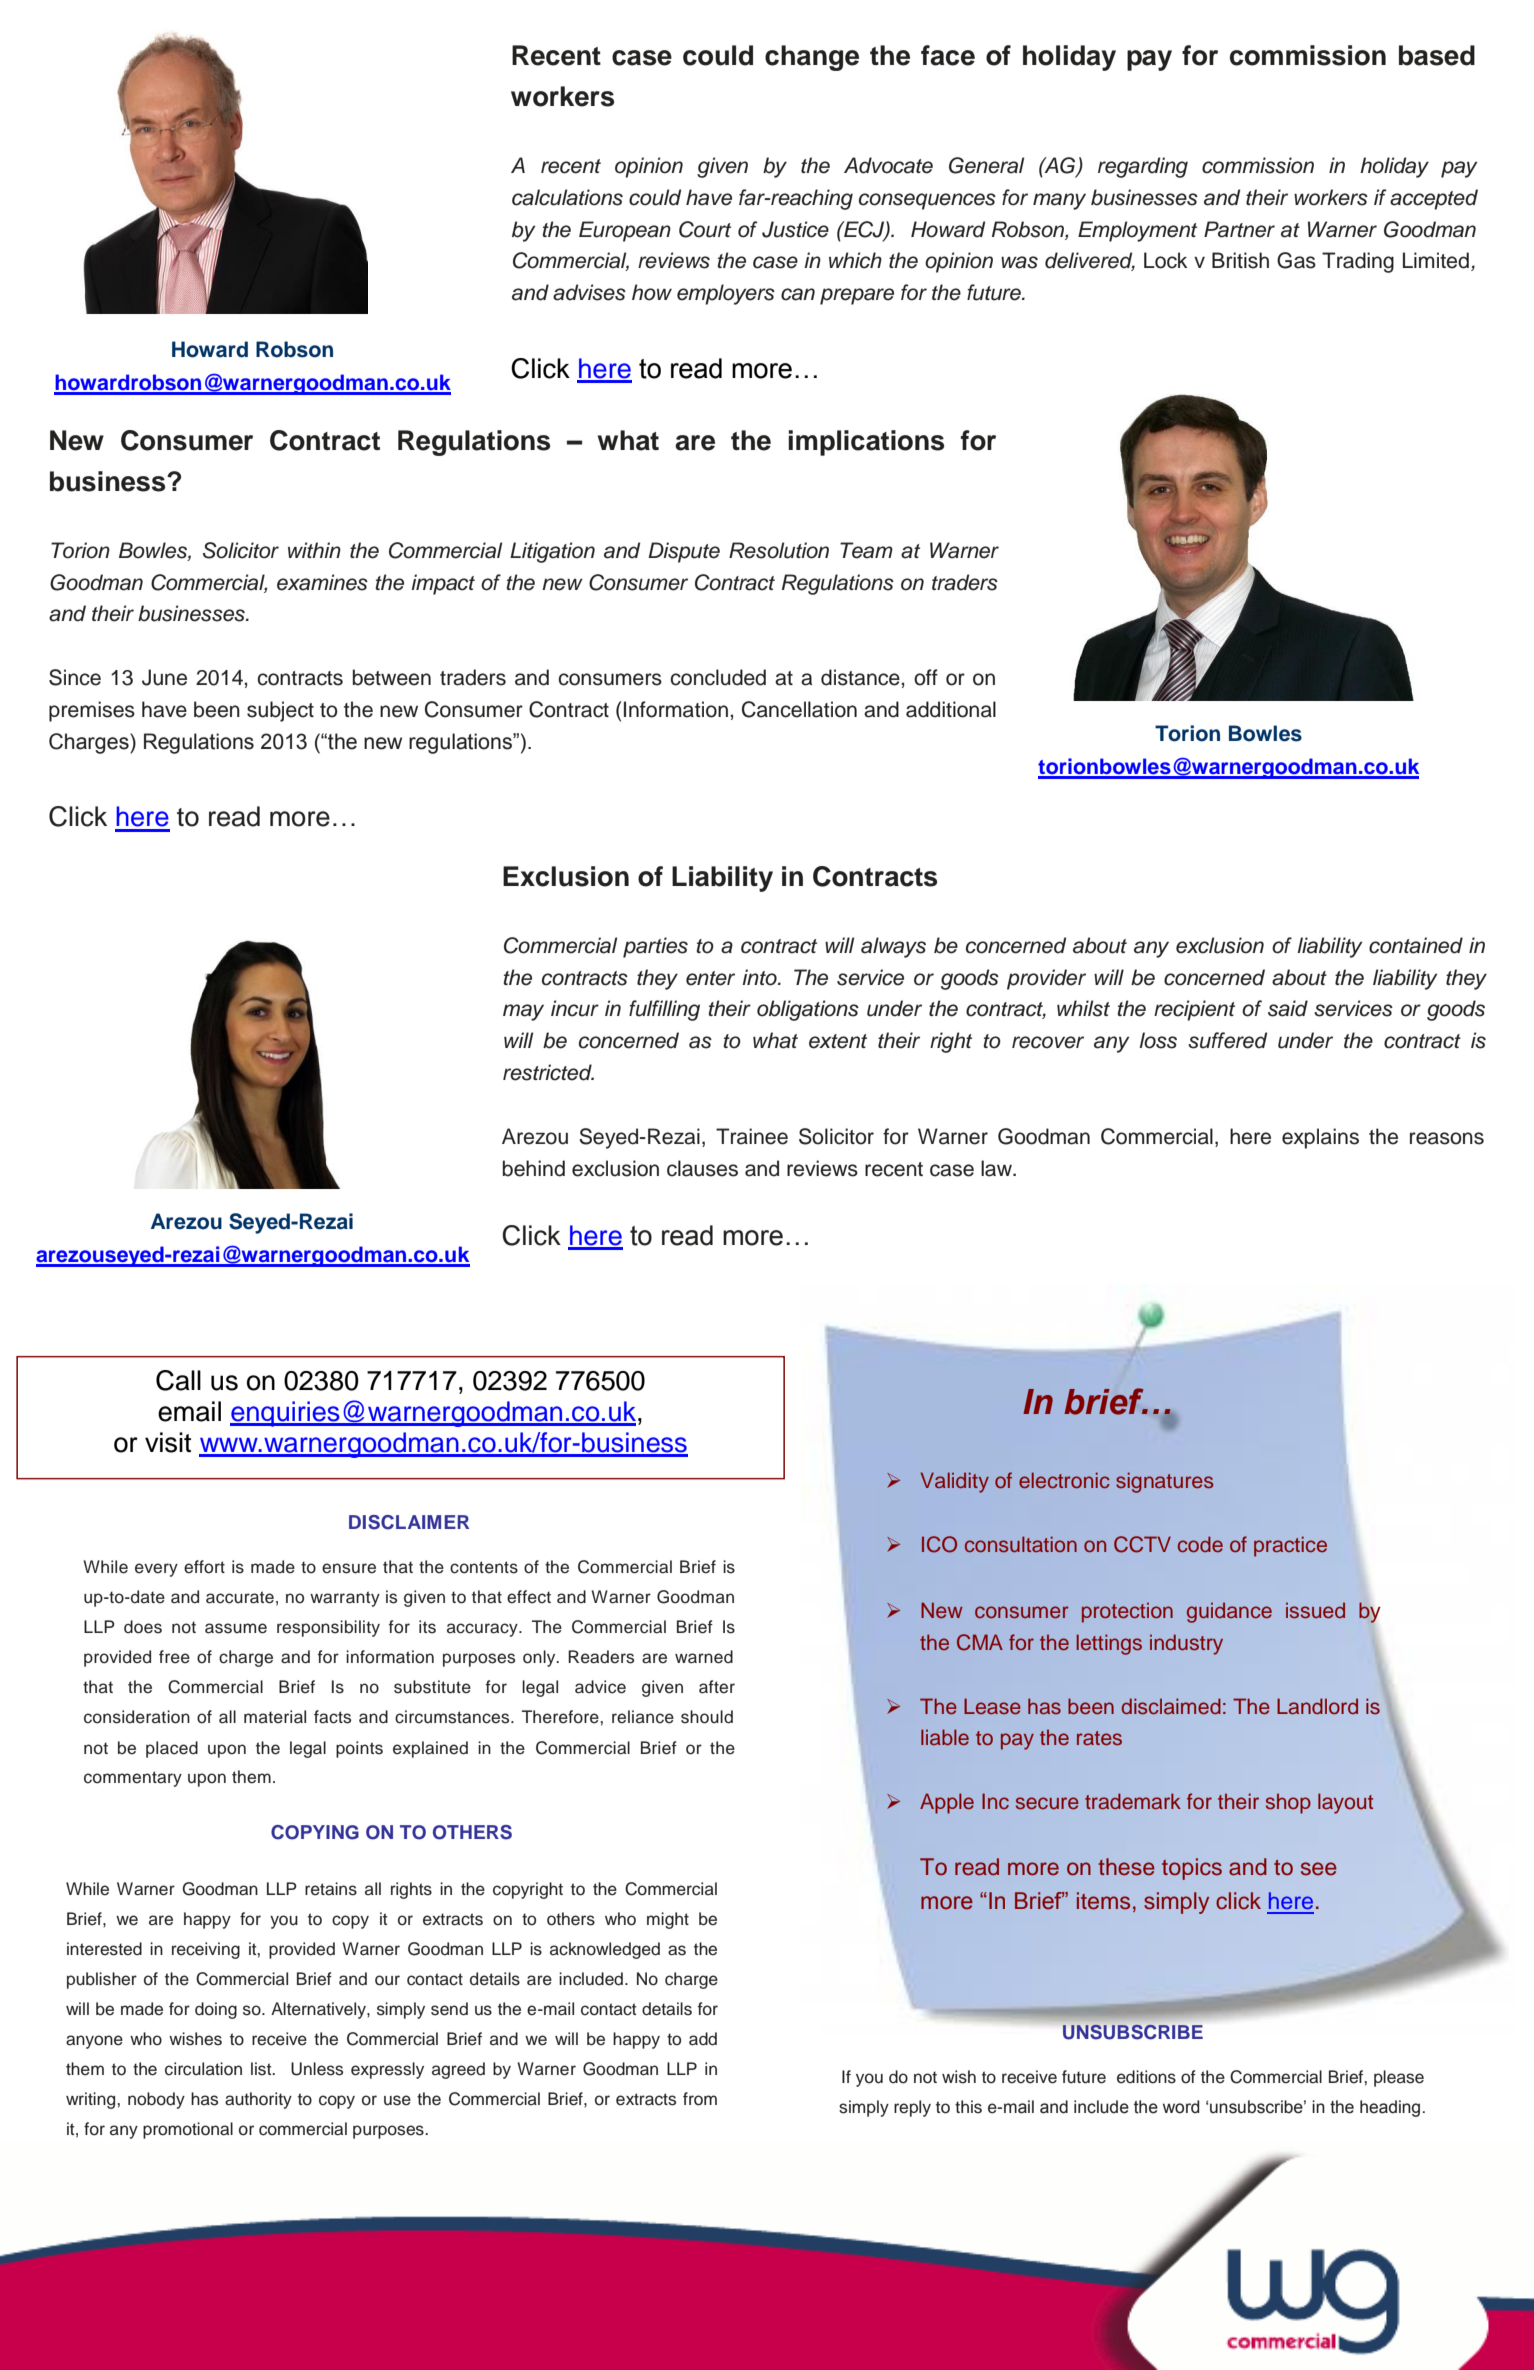 The image size is (1534, 2370). I want to click on accurate, so click(240, 1597).
